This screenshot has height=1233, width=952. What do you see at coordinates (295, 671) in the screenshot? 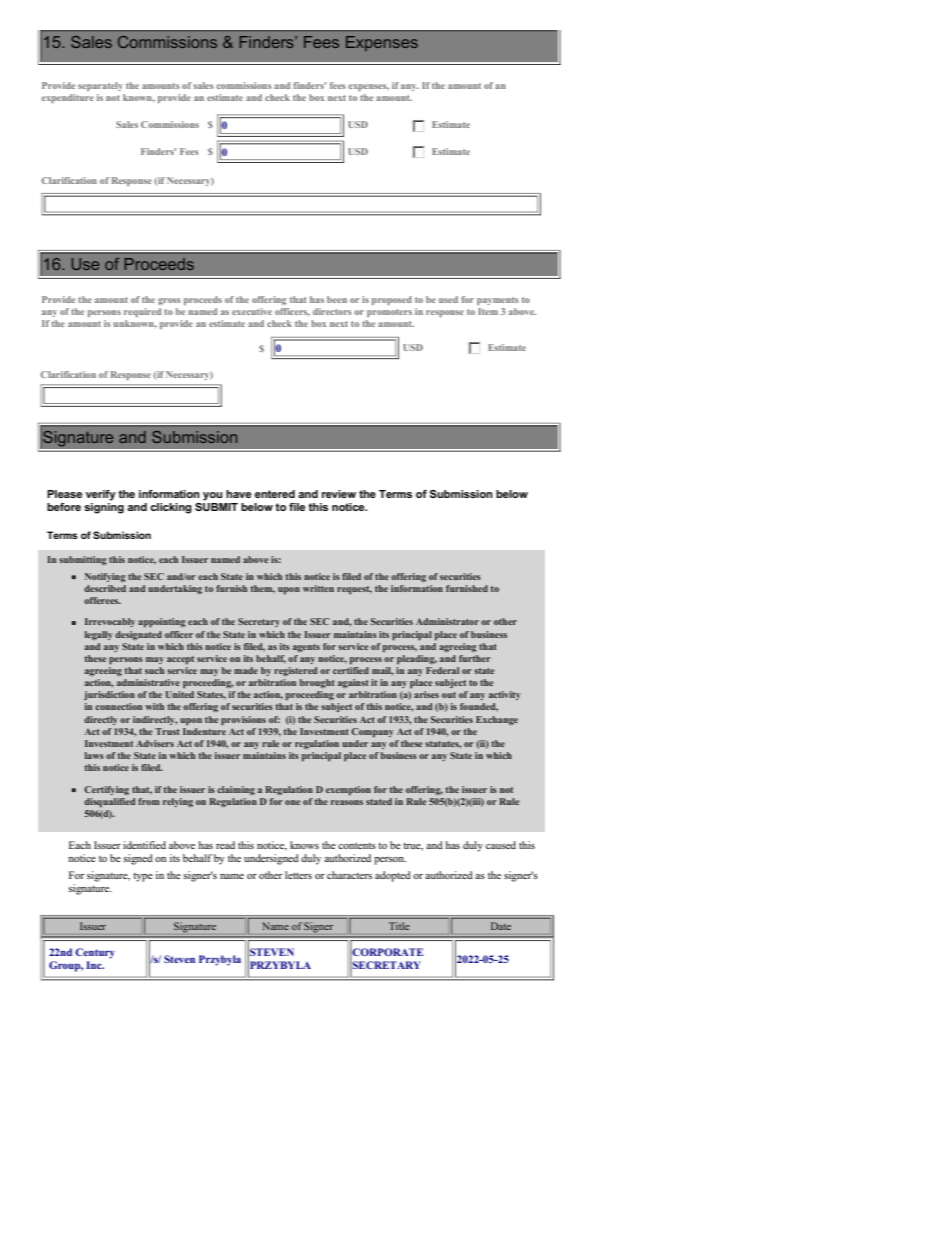
I see `registered` at bounding box center [295, 671].
